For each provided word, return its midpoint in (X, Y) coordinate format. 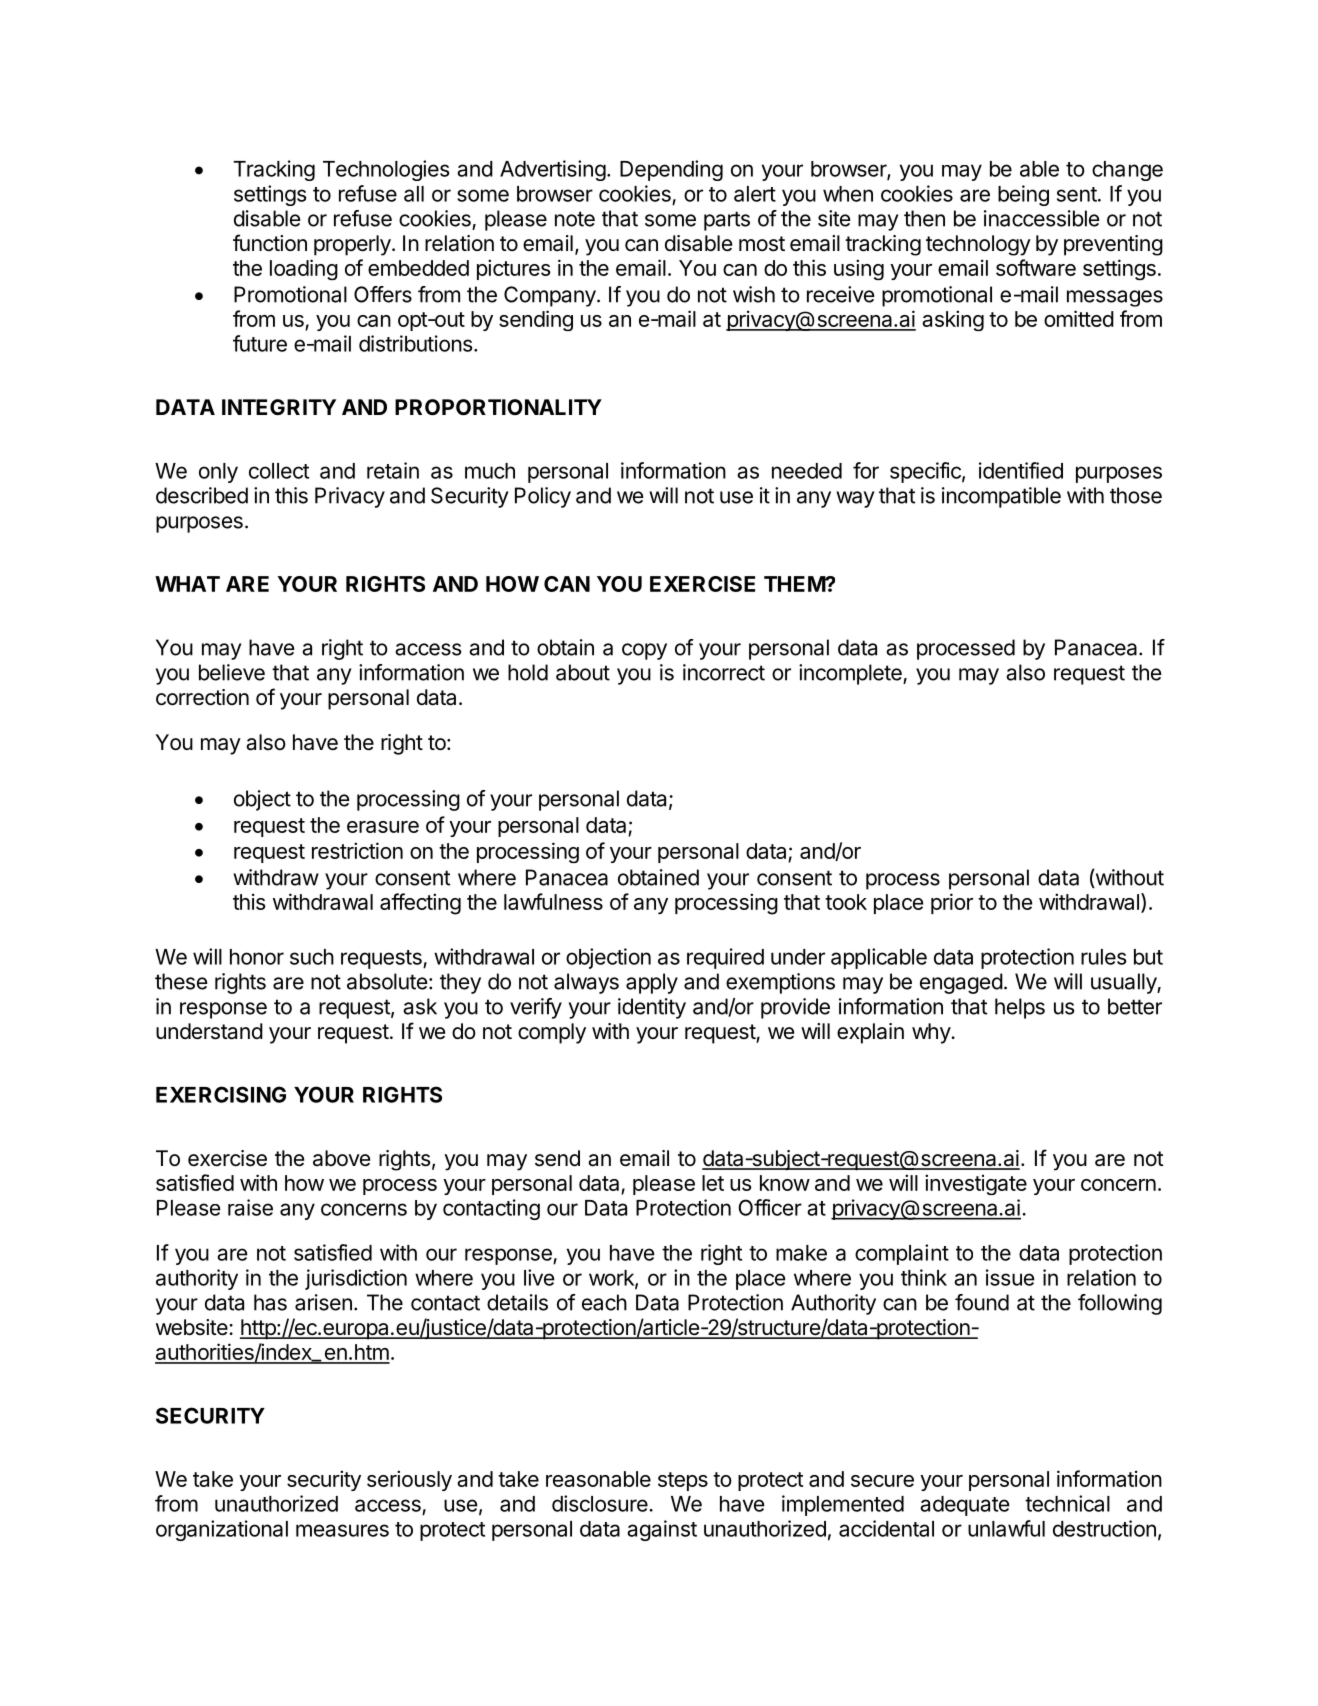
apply (652, 983)
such (312, 957)
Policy (543, 497)
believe (232, 672)
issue (1010, 1277)
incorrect (724, 672)
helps (1020, 1008)
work (612, 1279)
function (270, 243)
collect (279, 471)
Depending (671, 170)
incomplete (851, 674)
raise (250, 1207)
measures (342, 1530)
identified (1021, 470)
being (1023, 195)
